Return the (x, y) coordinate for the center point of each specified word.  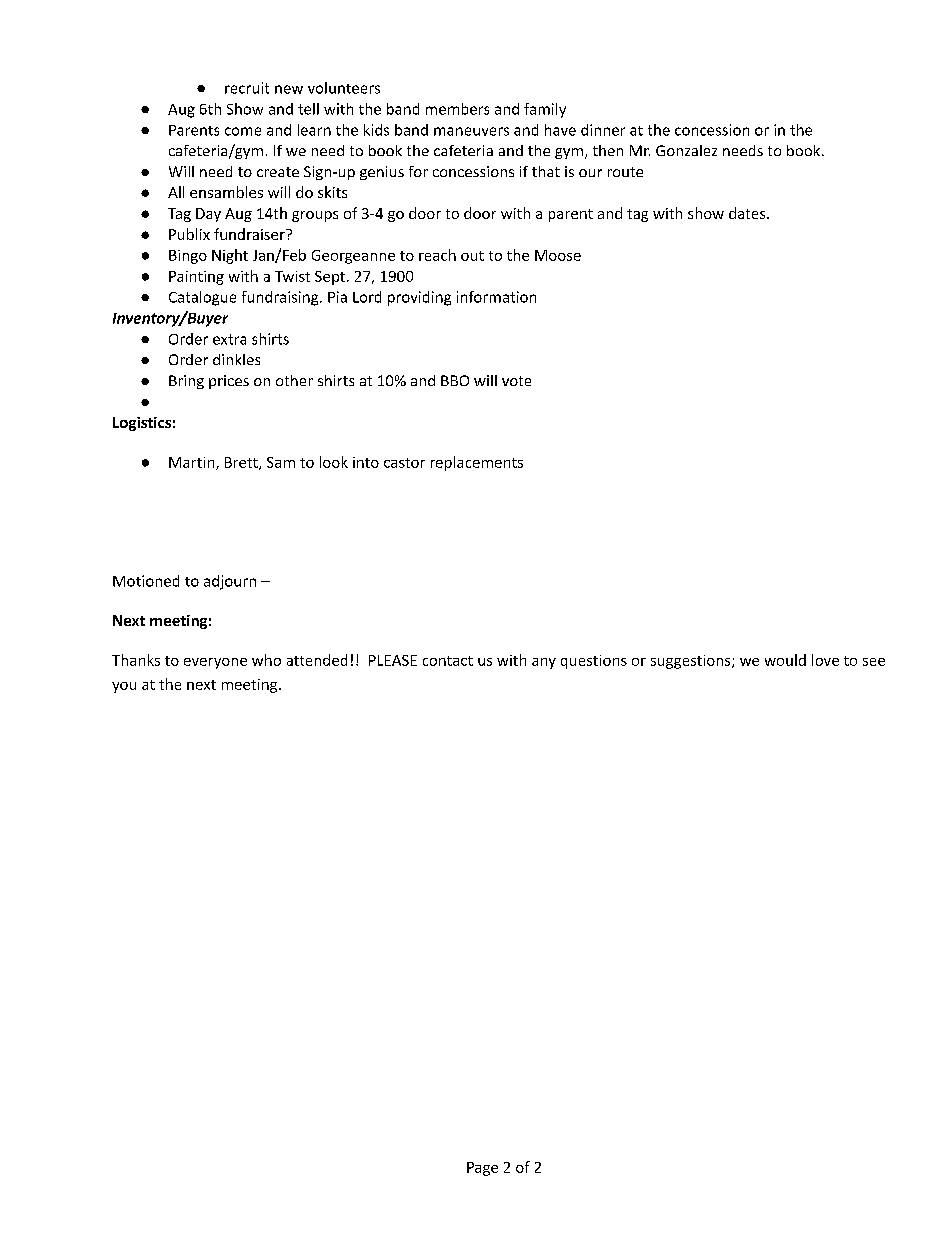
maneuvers (471, 131)
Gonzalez (686, 150)
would (785, 660)
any (544, 663)
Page (482, 1169)
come (243, 131)
